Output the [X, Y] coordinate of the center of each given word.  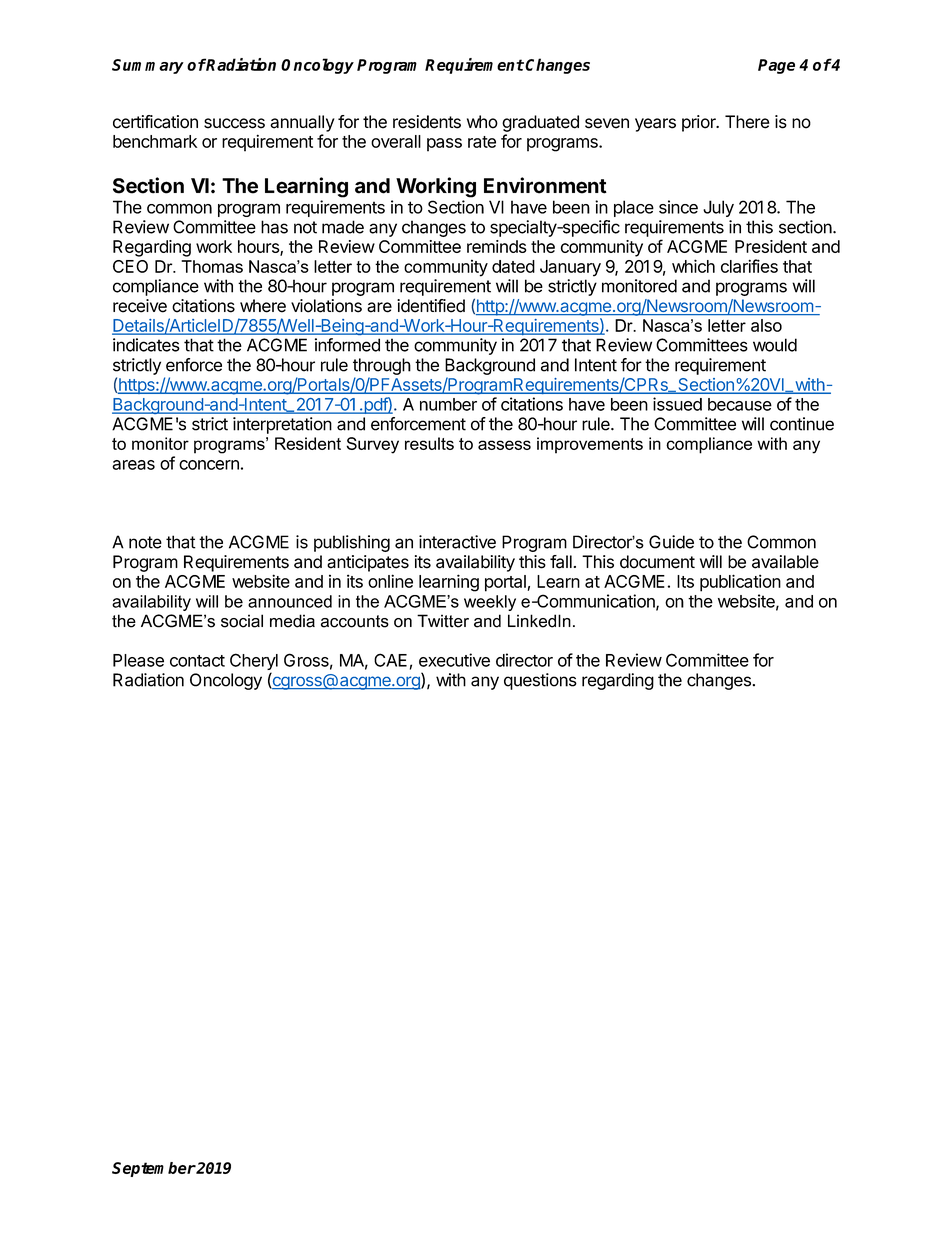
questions [540, 681]
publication [740, 583]
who [482, 122]
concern [209, 465]
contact [197, 661]
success [234, 123]
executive [454, 660]
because [740, 404]
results [429, 443]
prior [700, 123]
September [154, 1169]
